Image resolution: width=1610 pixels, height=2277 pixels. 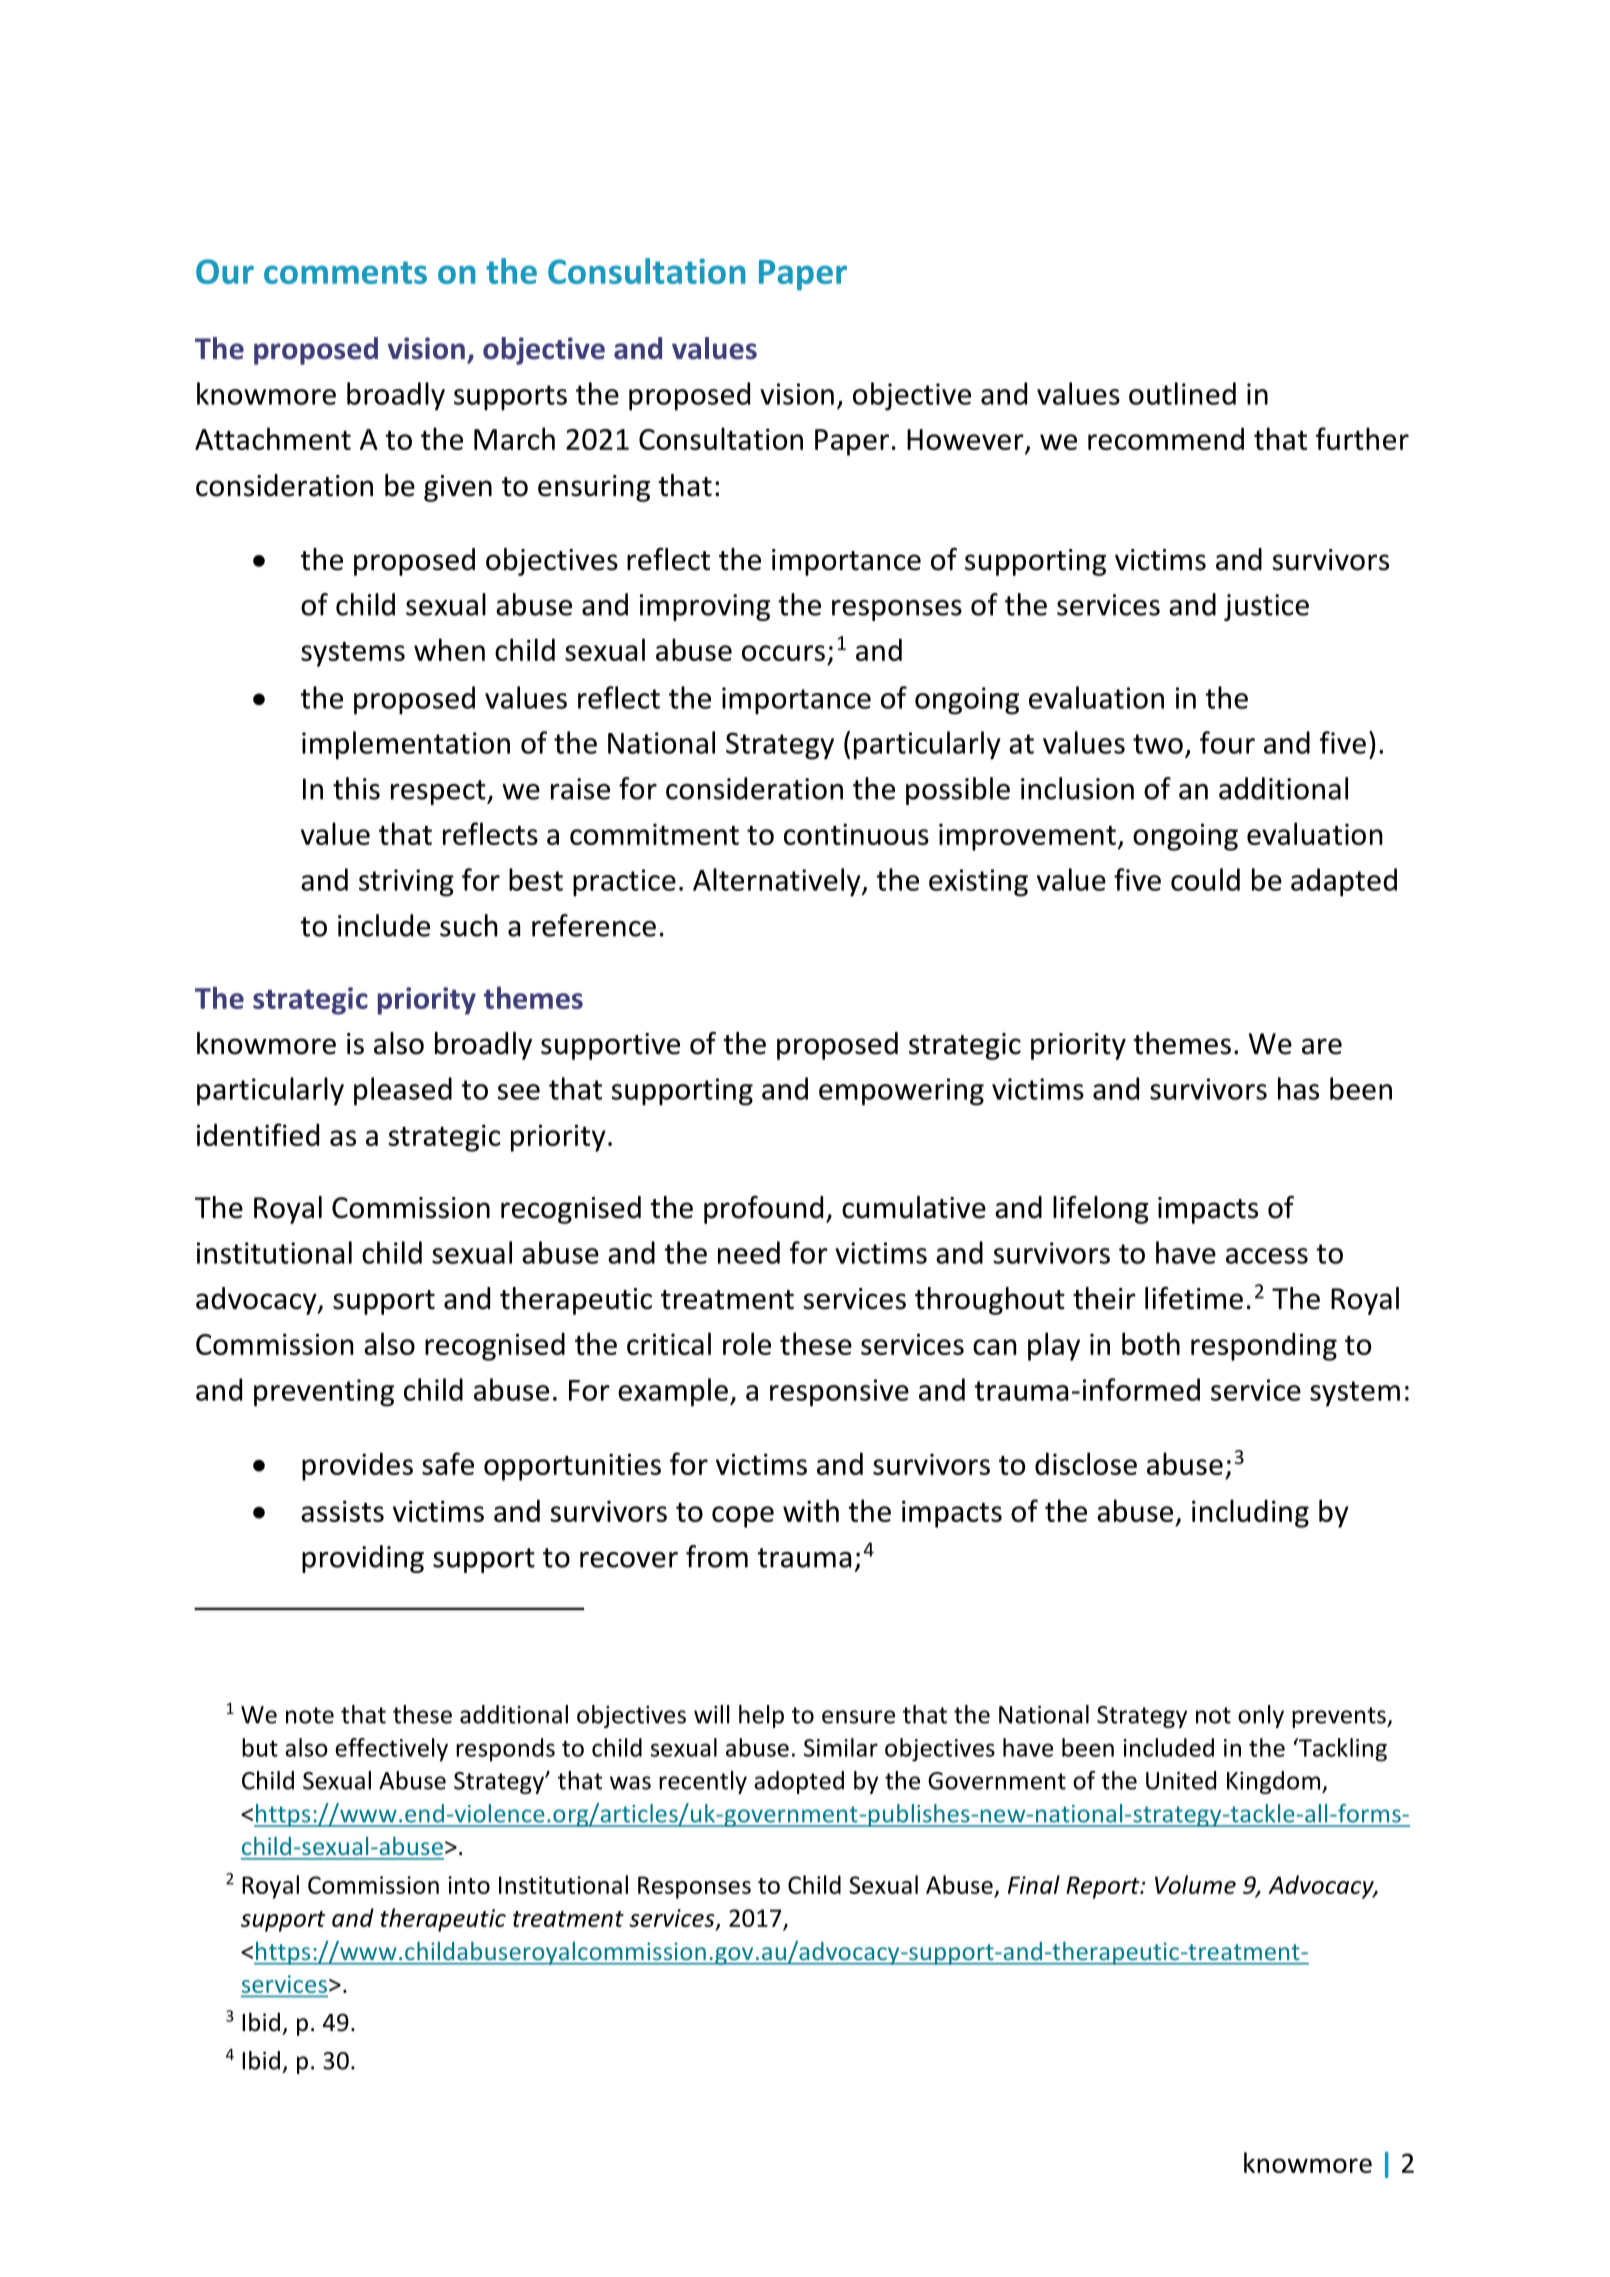 I want to click on could, so click(x=1205, y=879).
